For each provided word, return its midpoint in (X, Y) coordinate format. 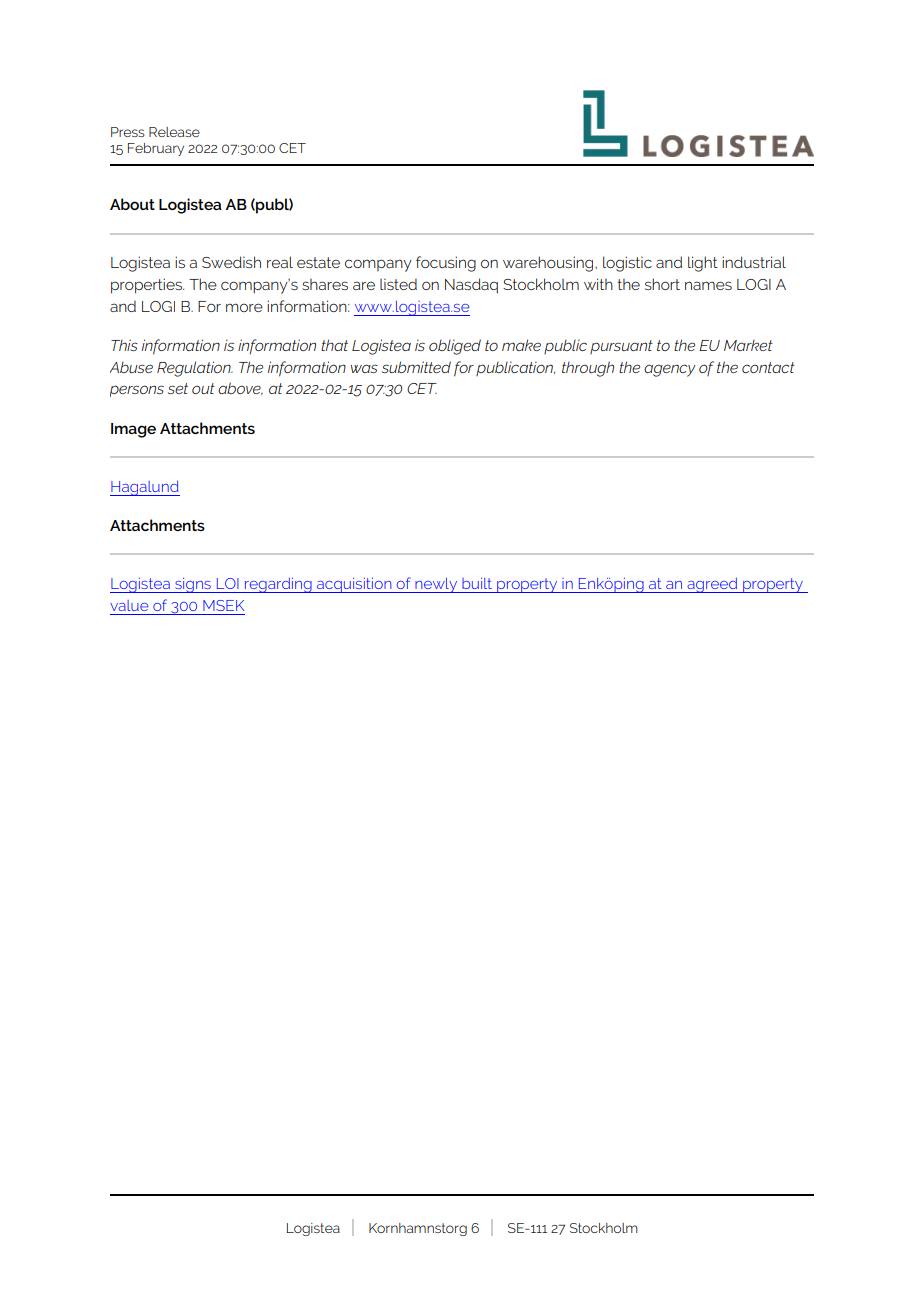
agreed (712, 585)
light (703, 264)
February (156, 149)
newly (436, 585)
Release (174, 132)
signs (193, 585)
